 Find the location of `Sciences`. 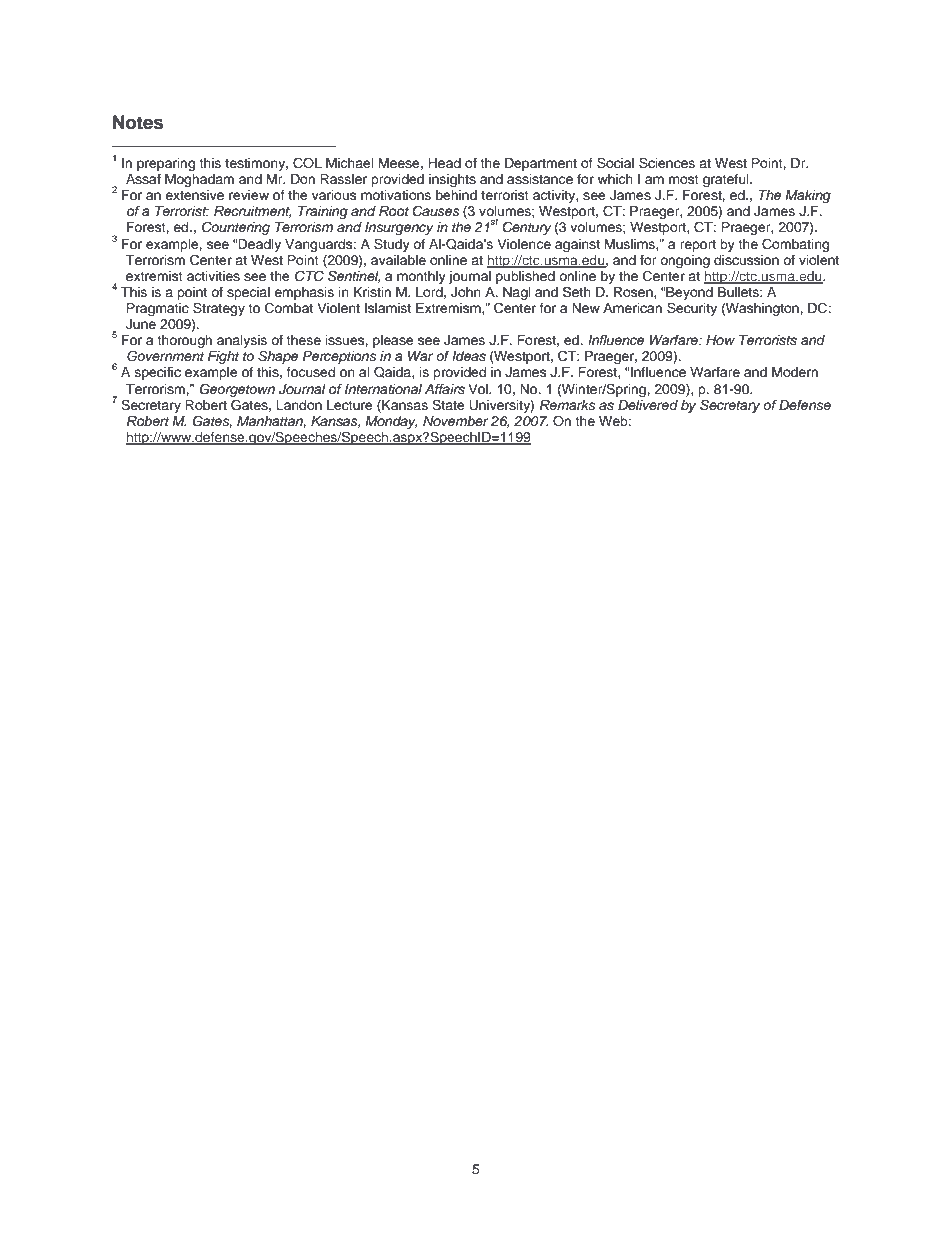

Sciences is located at coordinates (667, 163).
